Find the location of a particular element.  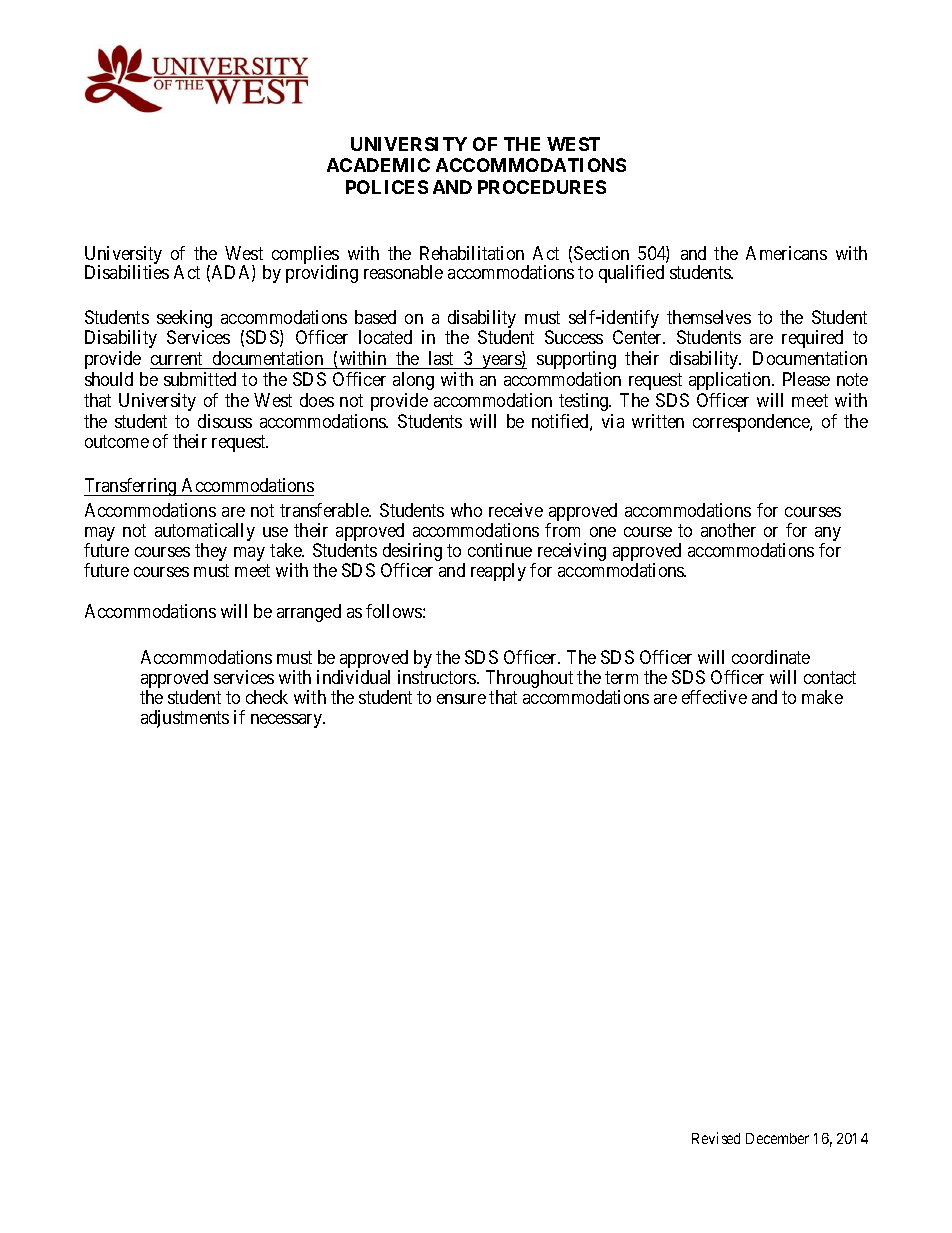

ensure is located at coordinates (461, 699).
